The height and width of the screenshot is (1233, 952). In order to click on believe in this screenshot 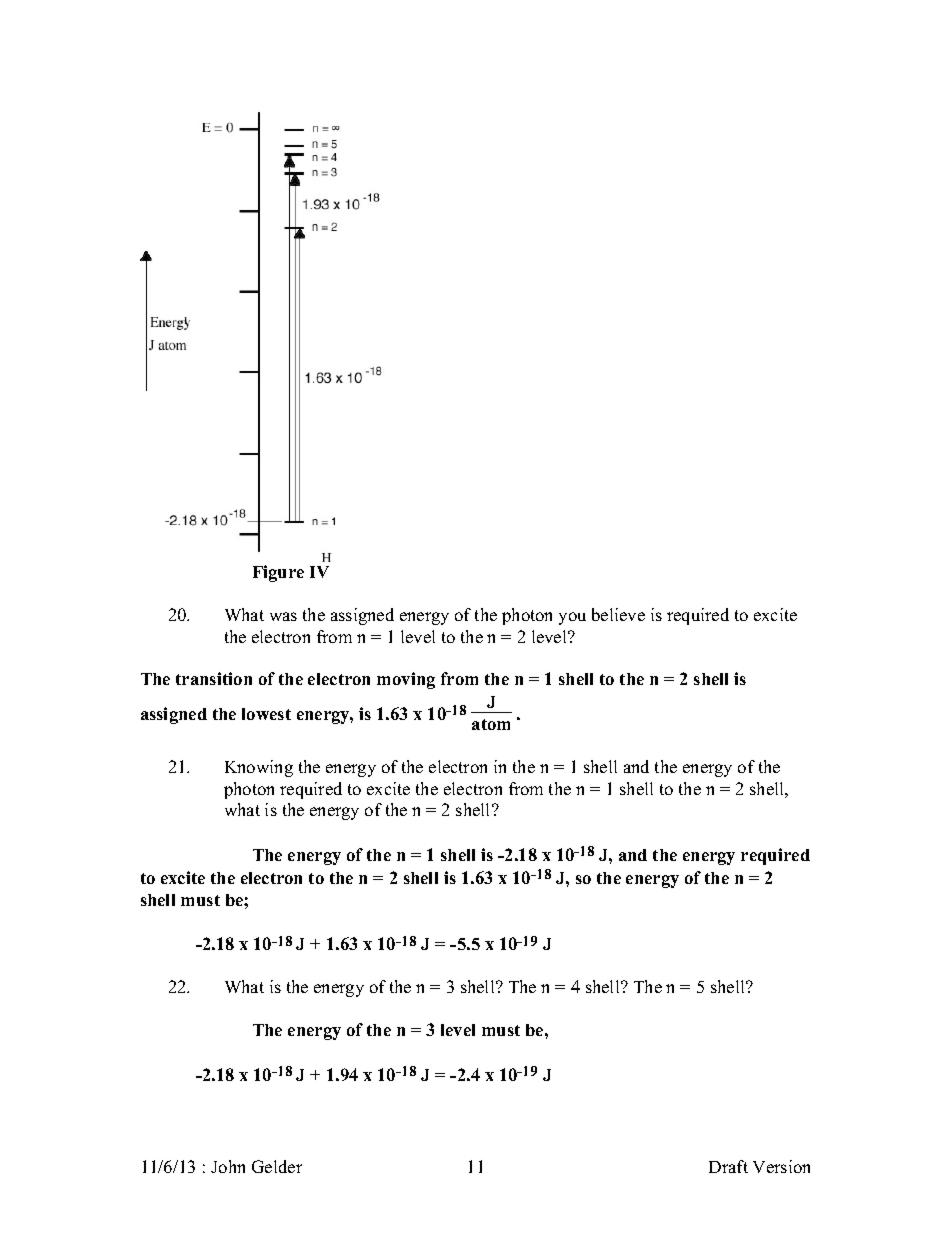, I will do `click(618, 614)`.
